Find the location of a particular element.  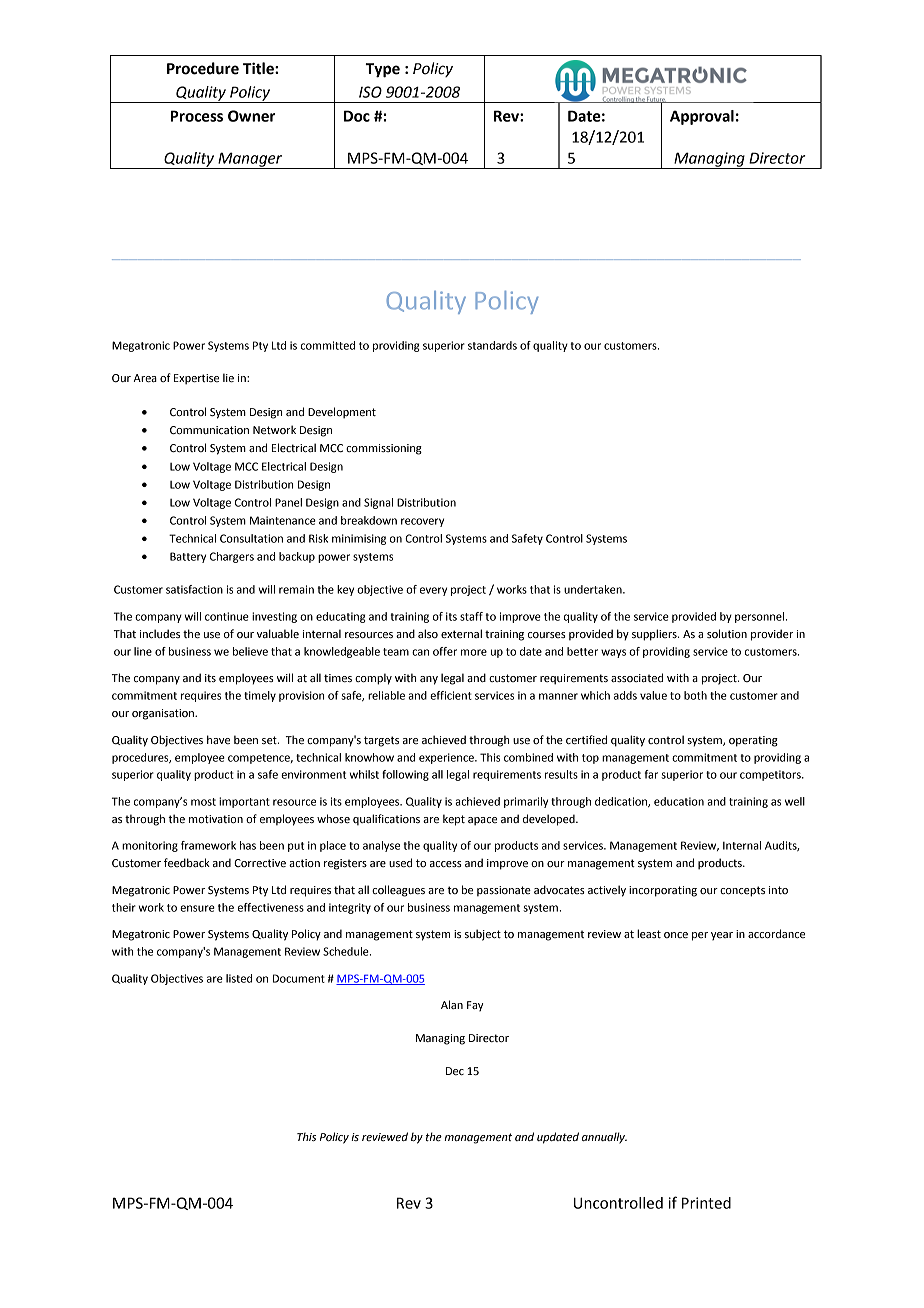

Type is located at coordinates (382, 70).
